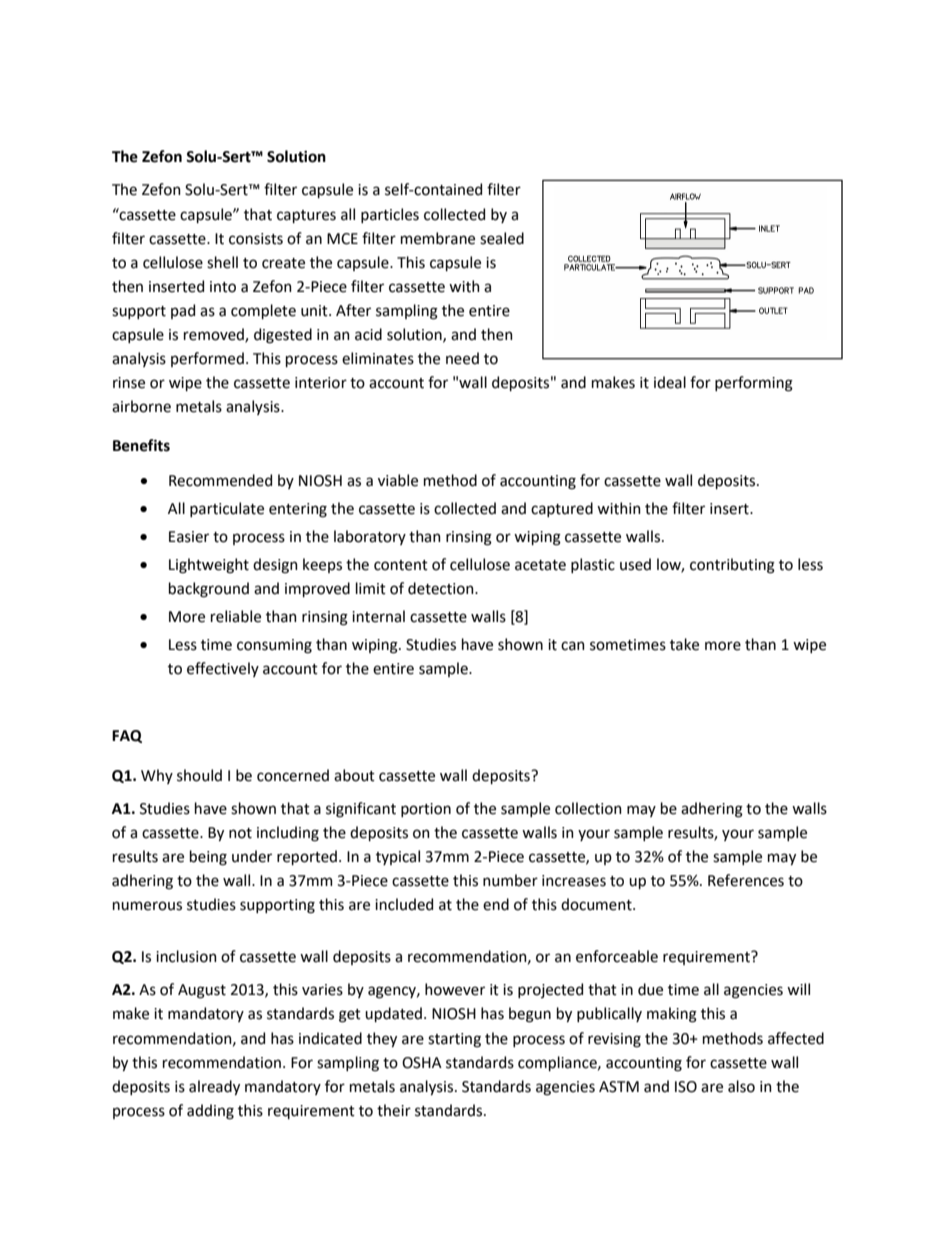 The width and height of the screenshot is (952, 1233). Describe the element at coordinates (754, 384) in the screenshot. I see `performing` at that location.
